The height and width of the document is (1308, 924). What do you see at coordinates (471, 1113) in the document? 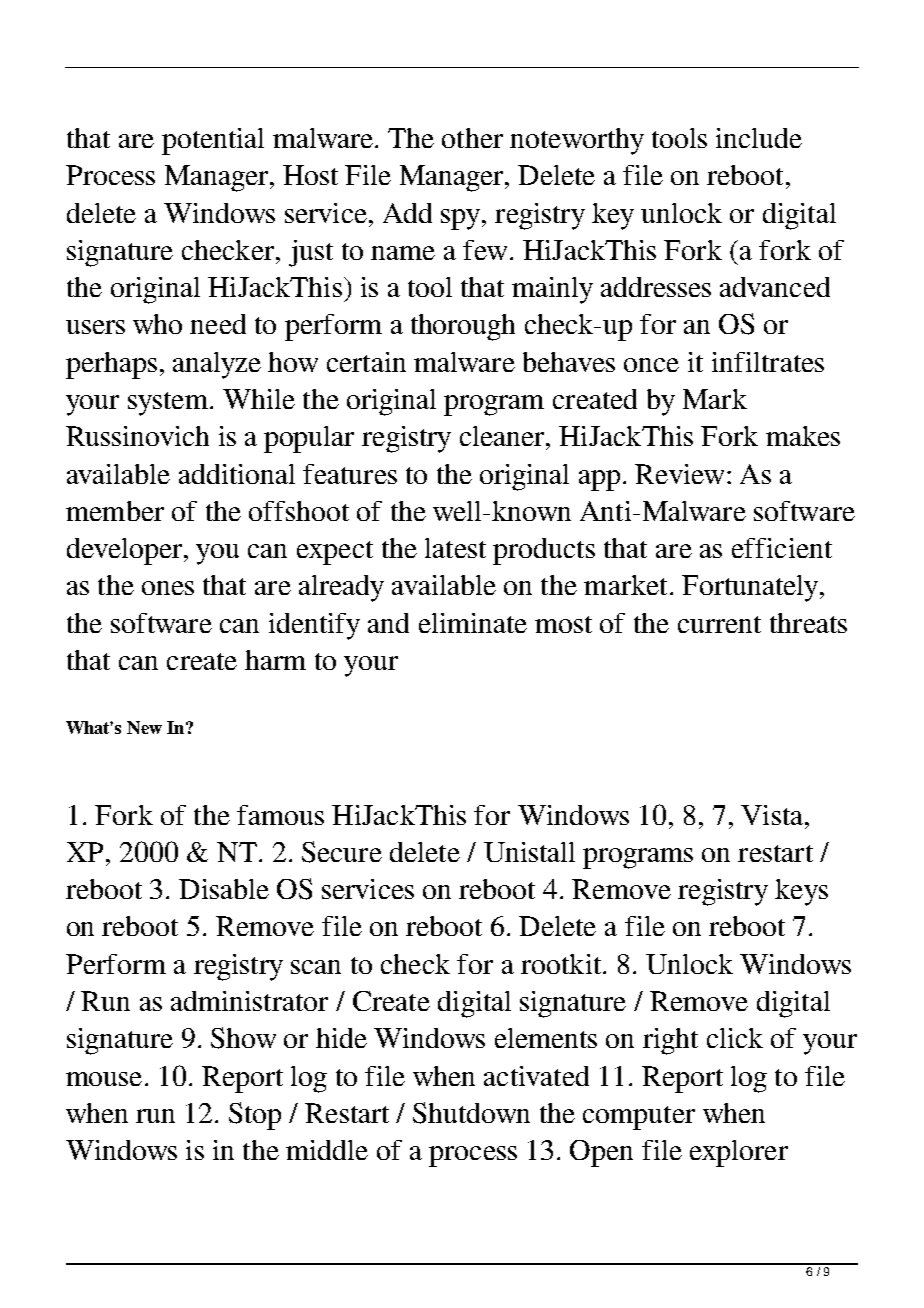
I see `Shutdown` at bounding box center [471, 1113].
